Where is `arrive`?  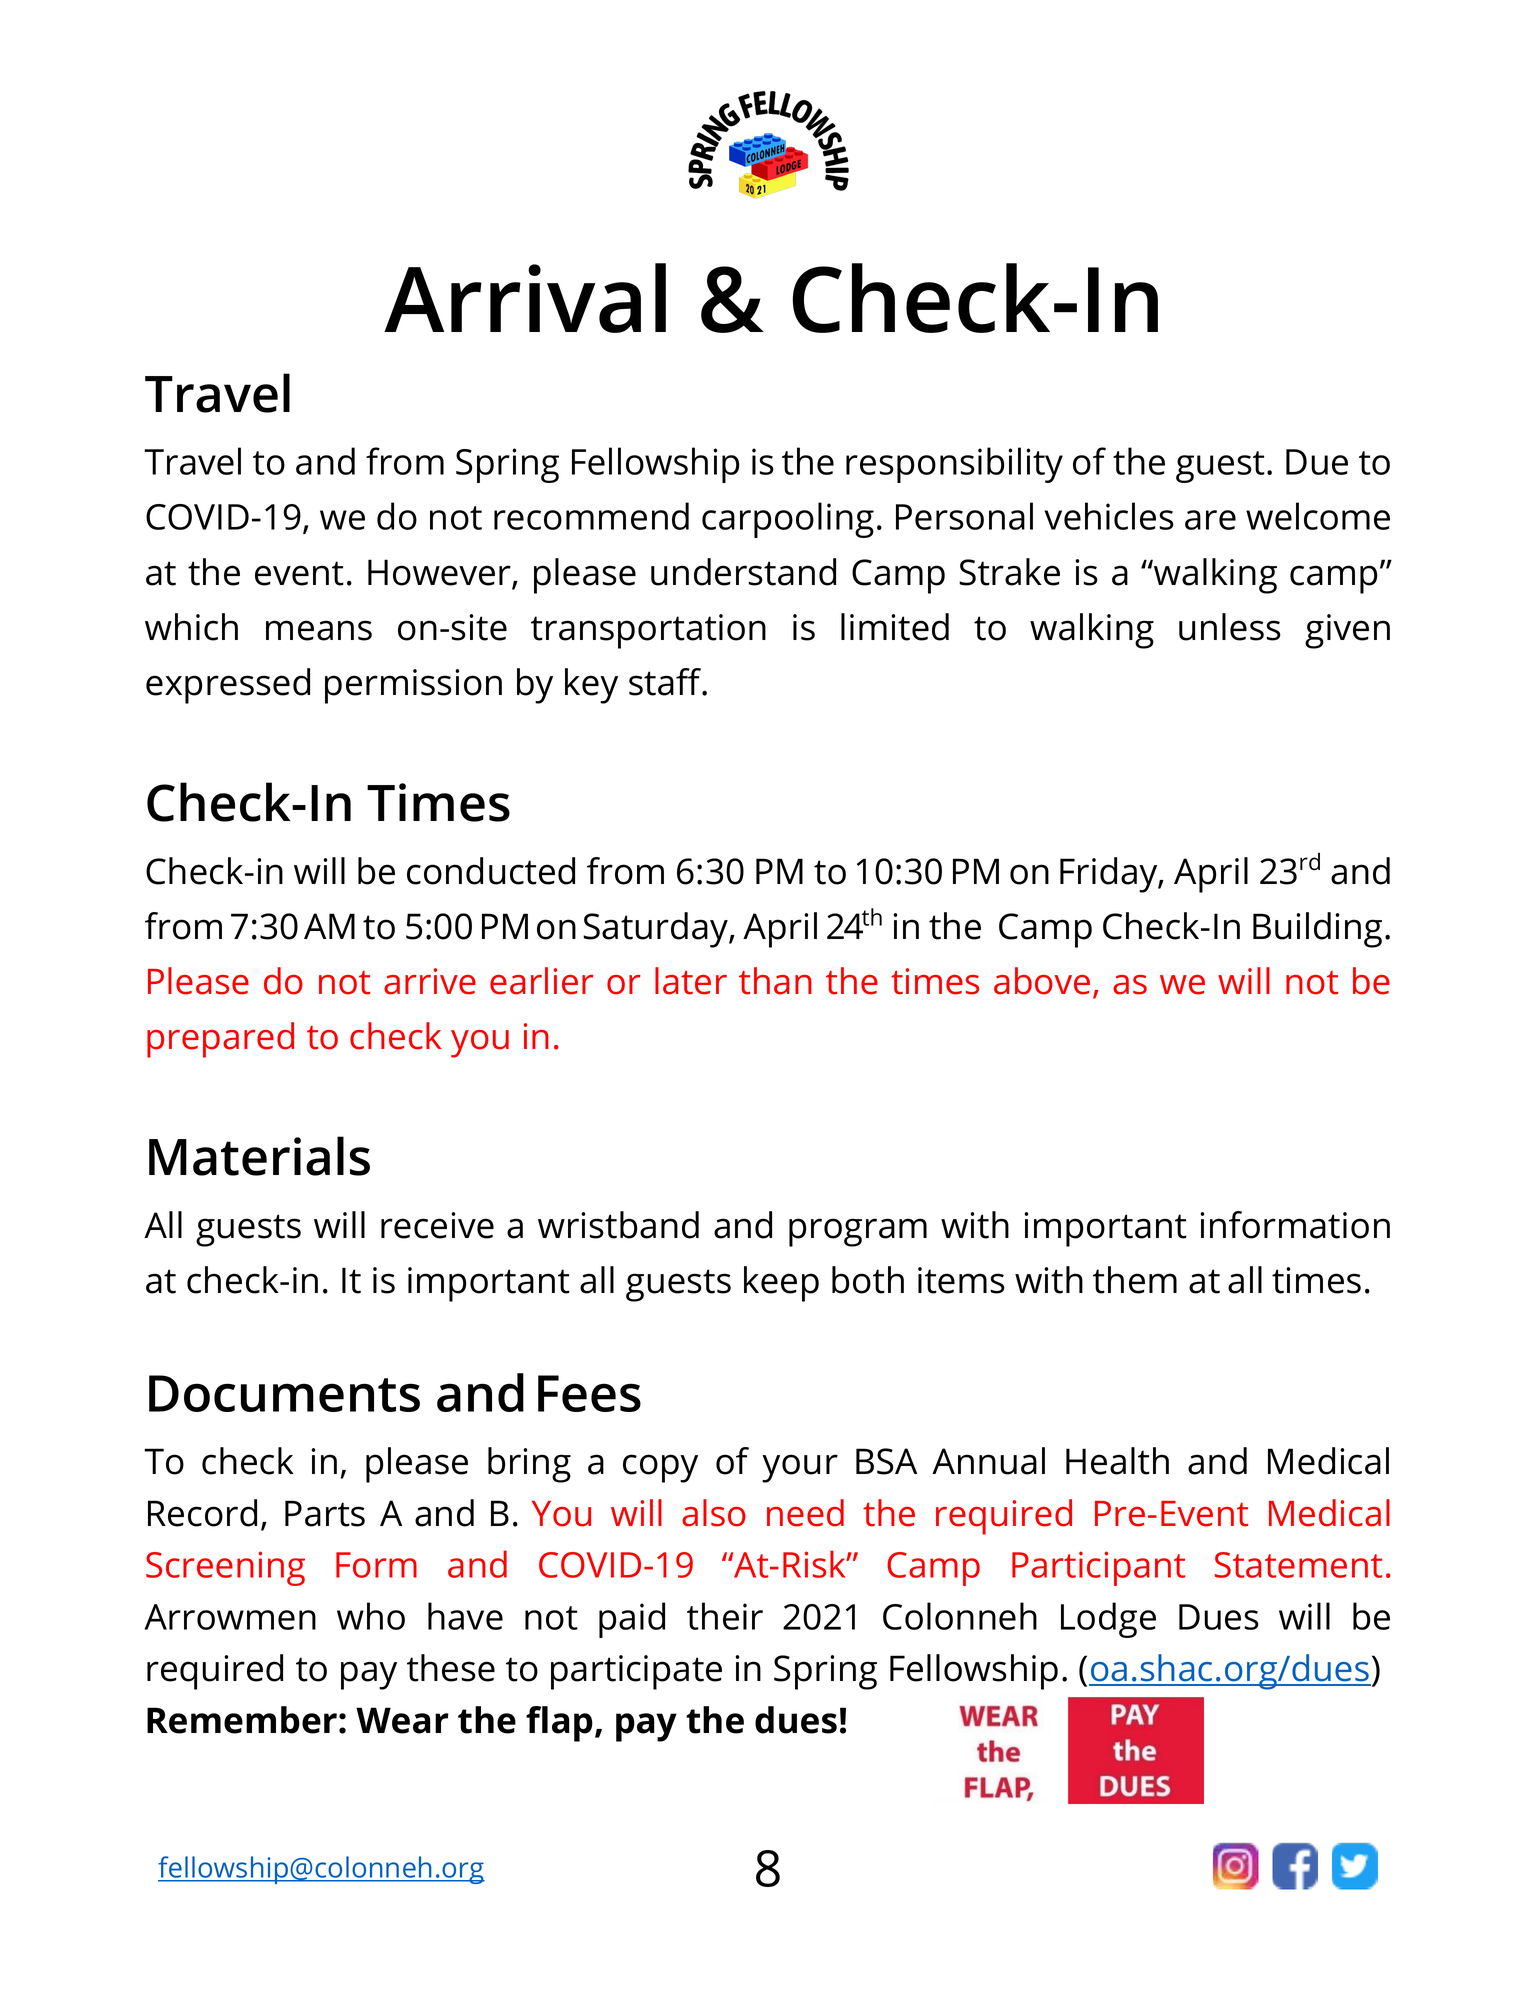 arrive is located at coordinates (430, 981).
